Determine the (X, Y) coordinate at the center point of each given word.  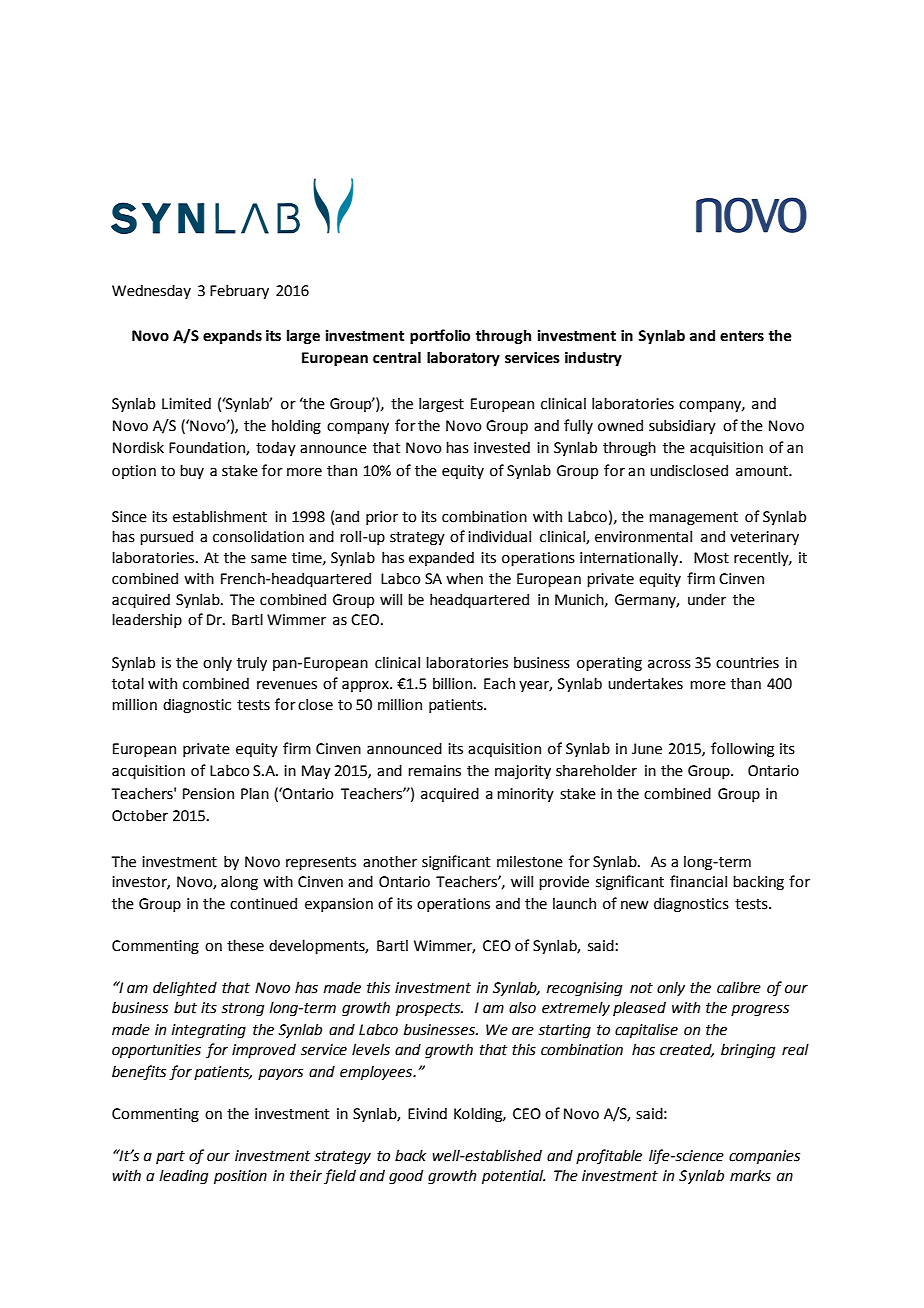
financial (698, 881)
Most (711, 558)
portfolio (440, 336)
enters (742, 336)
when (464, 578)
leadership (147, 620)
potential (513, 1176)
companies (764, 1157)
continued (263, 903)
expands (232, 336)
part (170, 1157)
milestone (530, 861)
